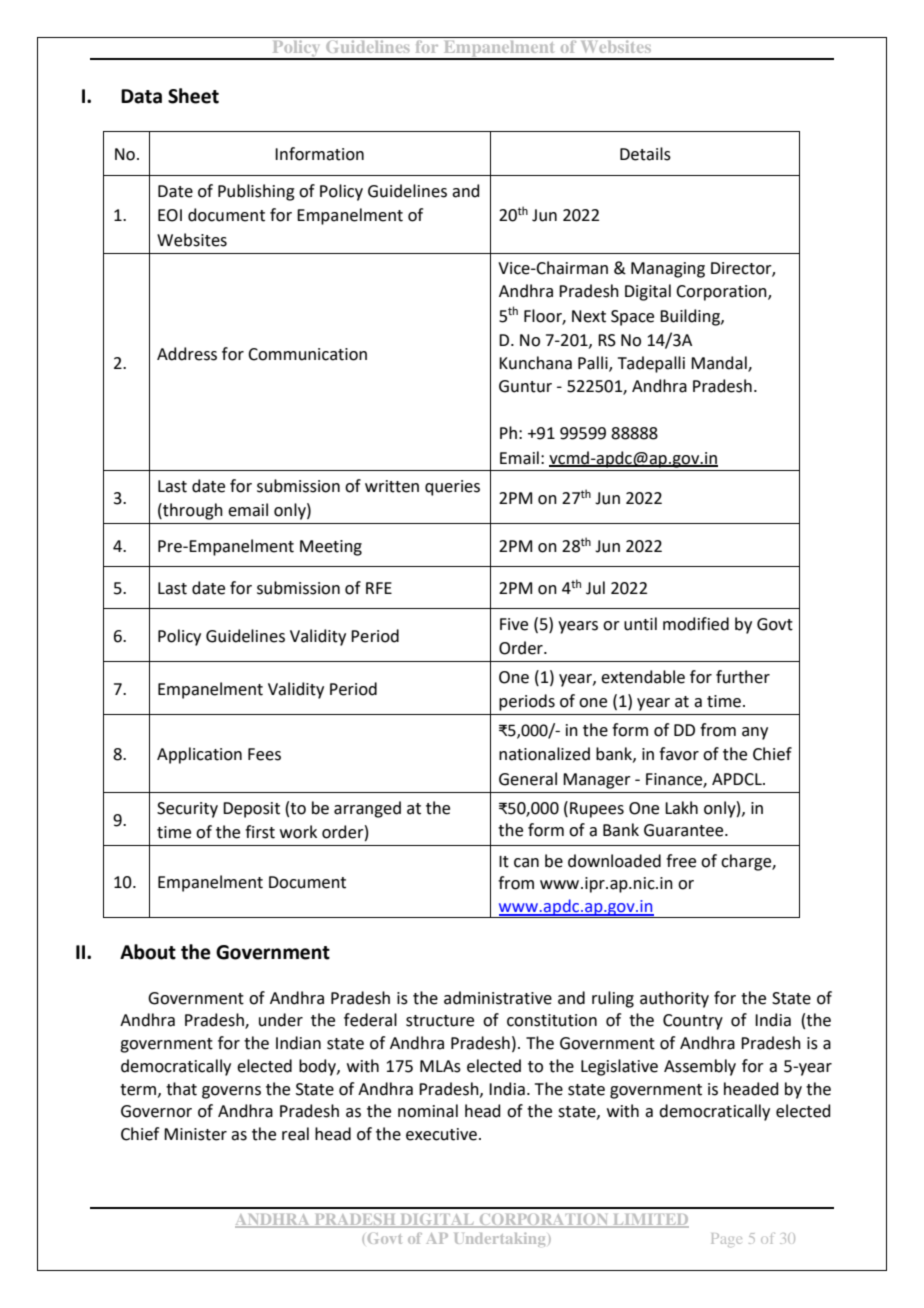 The width and height of the image is (924, 1308). Describe the element at coordinates (148, 952) in the image. I see `About` at that location.
